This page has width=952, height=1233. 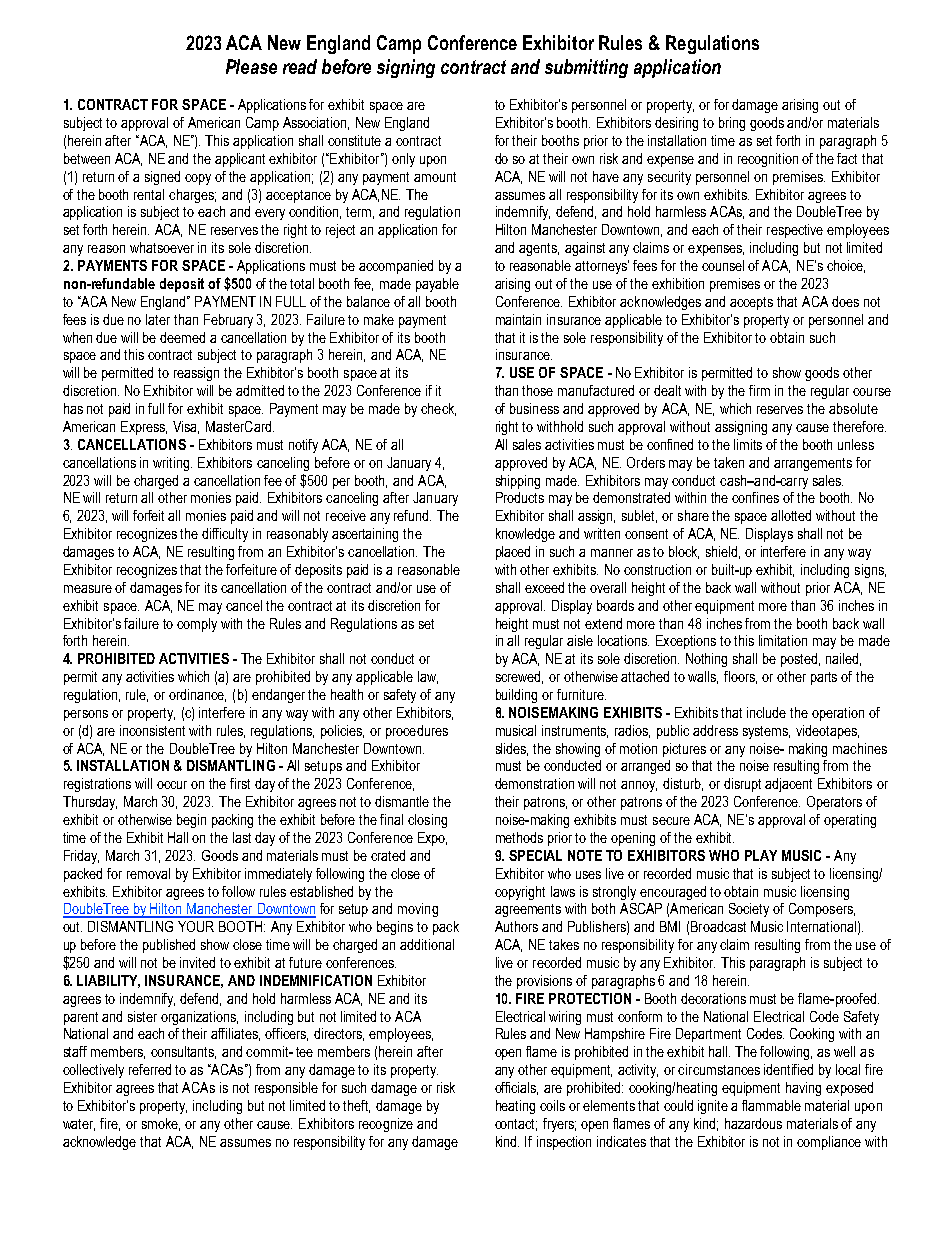 What do you see at coordinates (150, 1069) in the page?
I see `referred` at bounding box center [150, 1069].
